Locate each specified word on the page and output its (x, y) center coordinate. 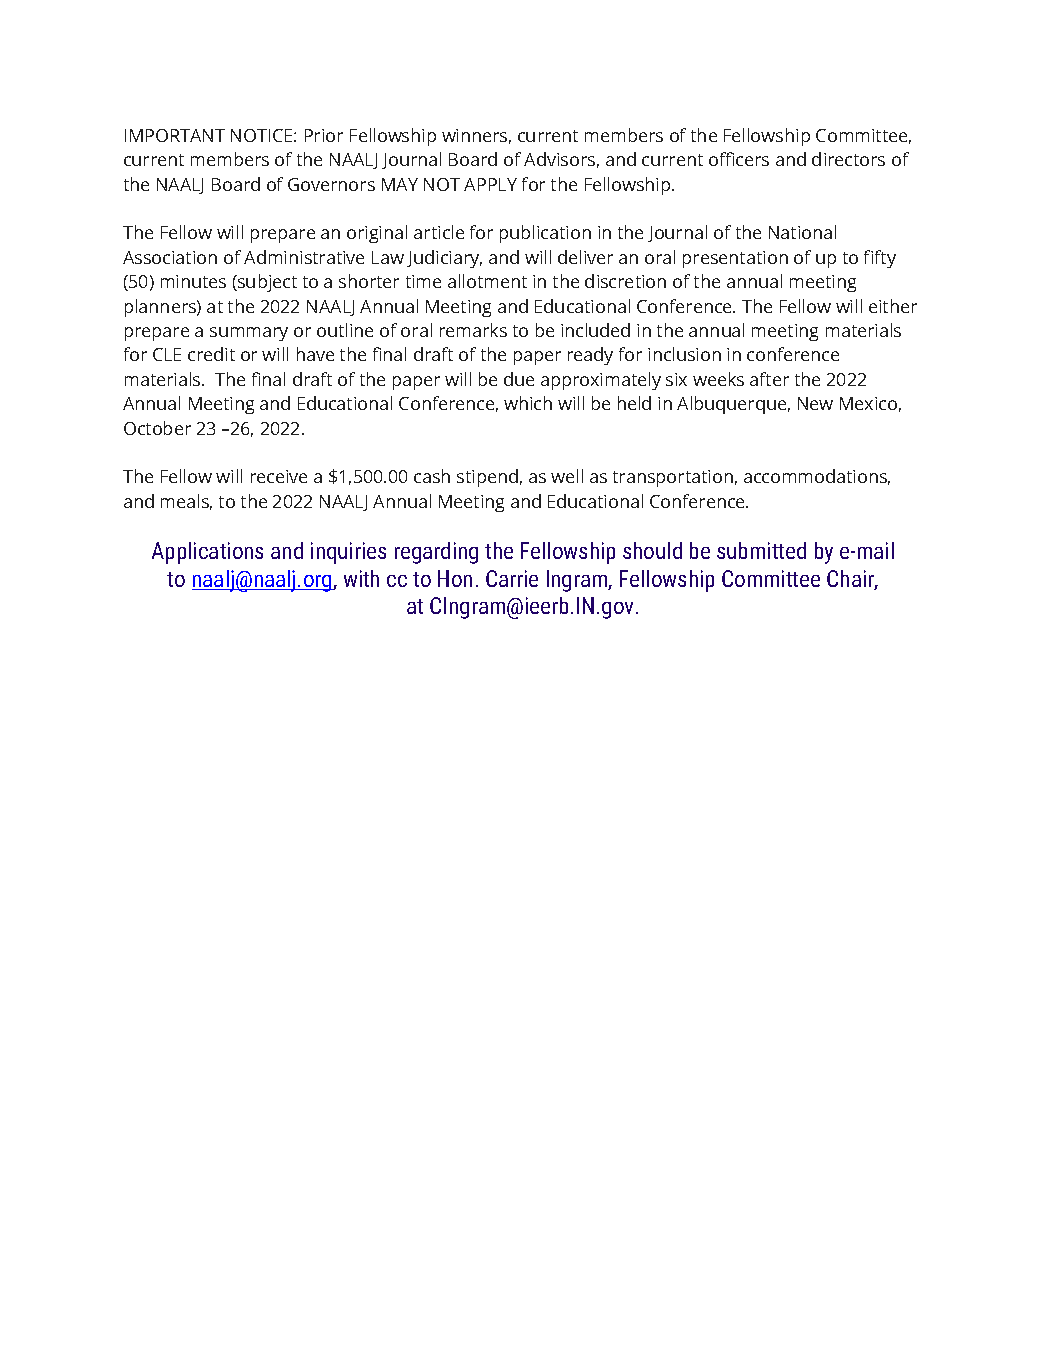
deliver (585, 257)
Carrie (512, 578)
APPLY (490, 184)
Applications (207, 553)
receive (279, 476)
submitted (761, 550)
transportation (673, 478)
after (769, 379)
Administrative (304, 257)
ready (590, 356)
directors (848, 159)
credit (211, 354)
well (567, 476)
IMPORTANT (175, 135)
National (802, 232)
